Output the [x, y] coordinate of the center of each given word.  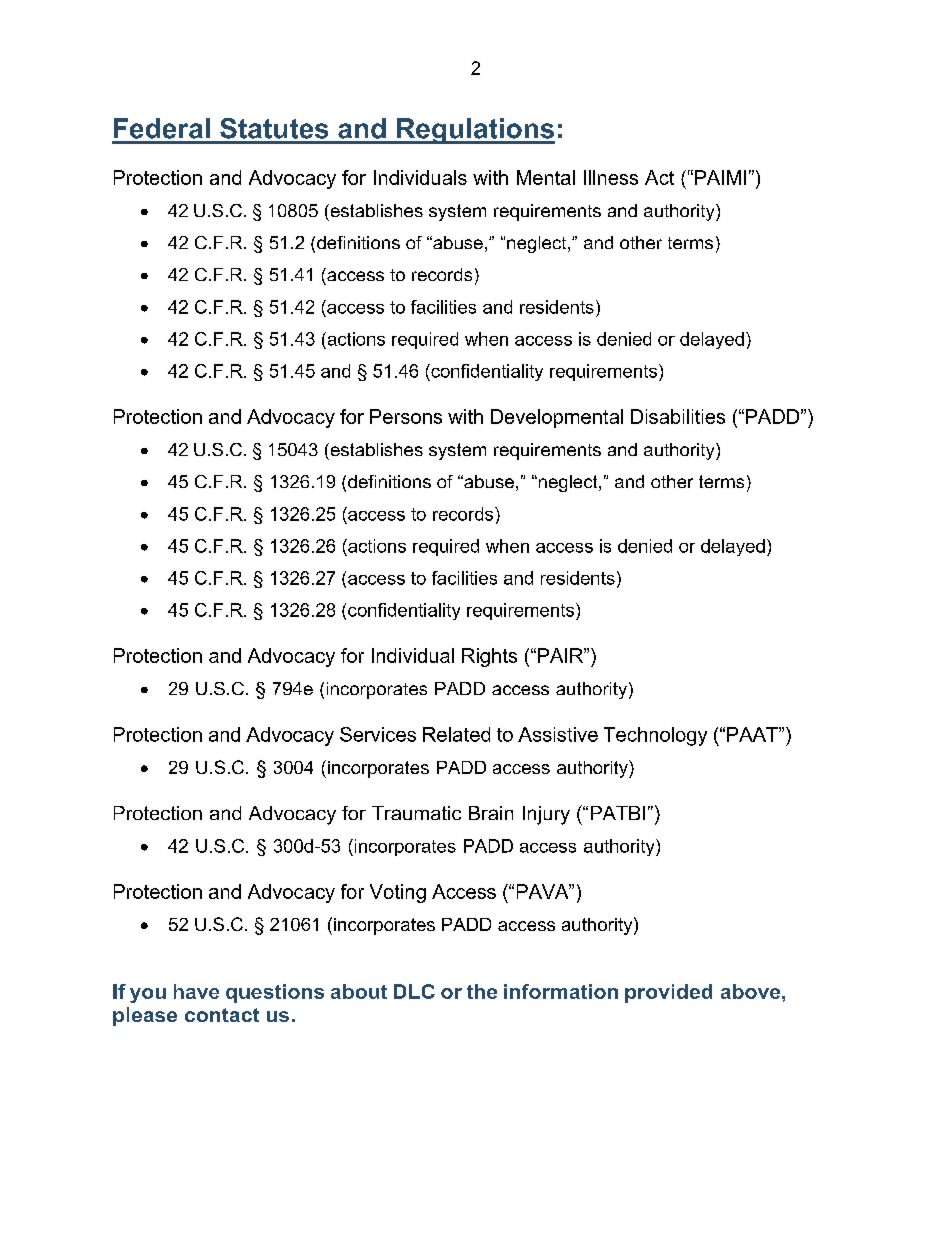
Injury [546, 815]
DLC [414, 991]
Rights [489, 657]
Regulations [475, 131]
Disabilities [678, 416]
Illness [611, 177]
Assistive [558, 734]
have [196, 991]
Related [456, 734]
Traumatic [416, 813]
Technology [655, 736]
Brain [491, 813]
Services [378, 734]
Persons [406, 416]
